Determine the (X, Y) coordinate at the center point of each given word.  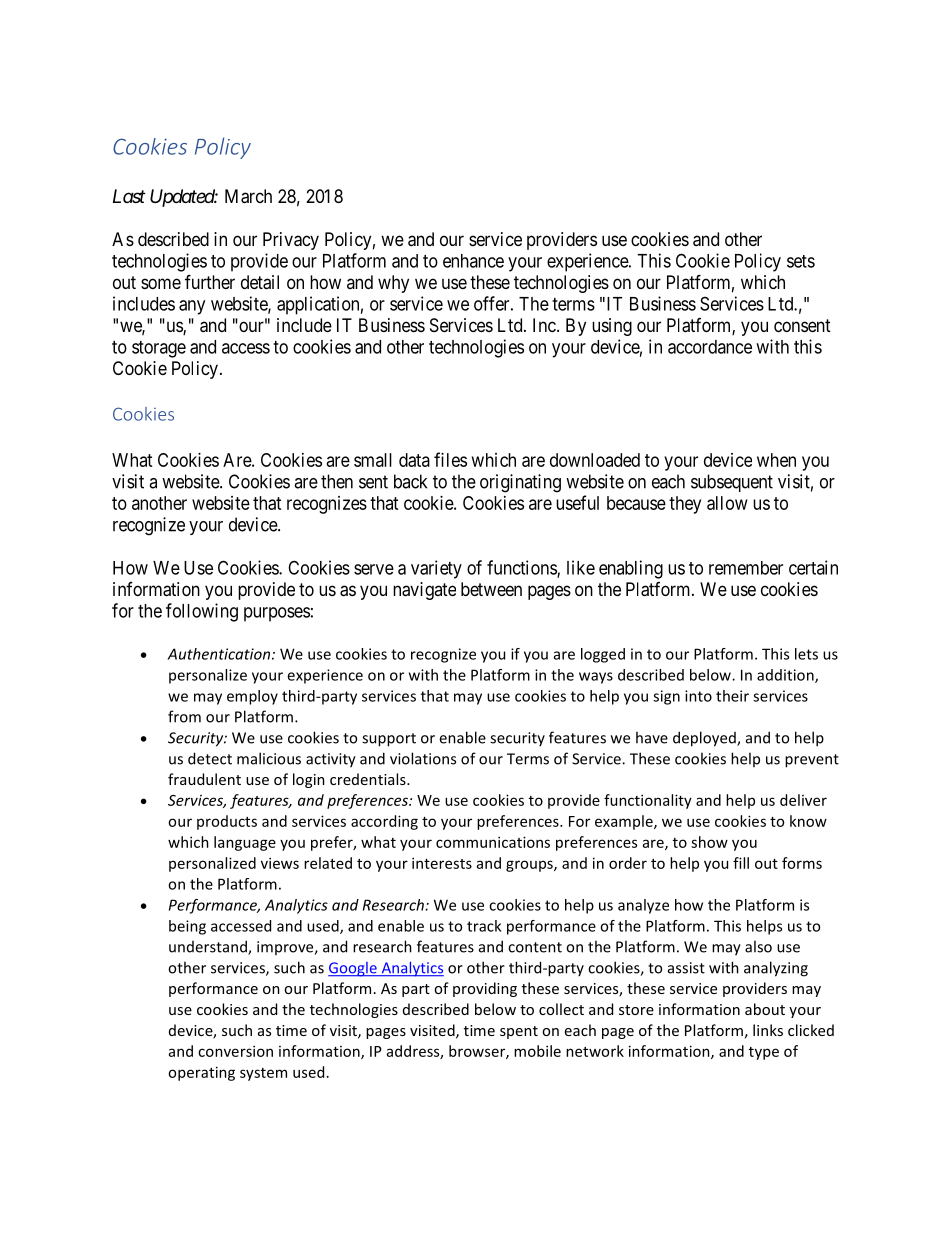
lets (806, 654)
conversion (235, 1051)
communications (493, 842)
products (227, 822)
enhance (473, 261)
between (491, 589)
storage (159, 349)
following (202, 612)
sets (801, 261)
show (709, 842)
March (248, 196)
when (776, 460)
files (450, 459)
